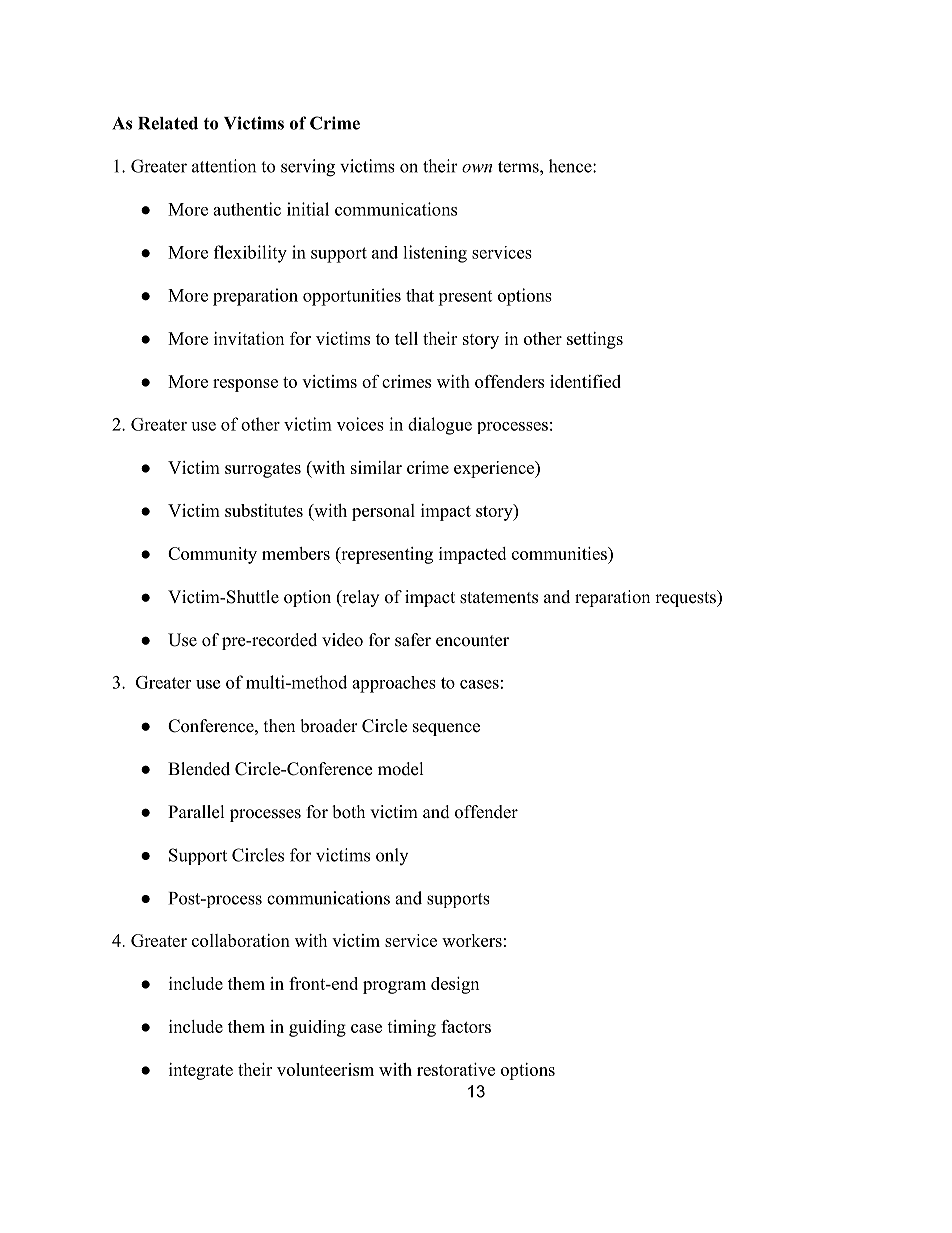 This image has width=952, height=1233. What do you see at coordinates (413, 640) in the image?
I see `safer` at bounding box center [413, 640].
